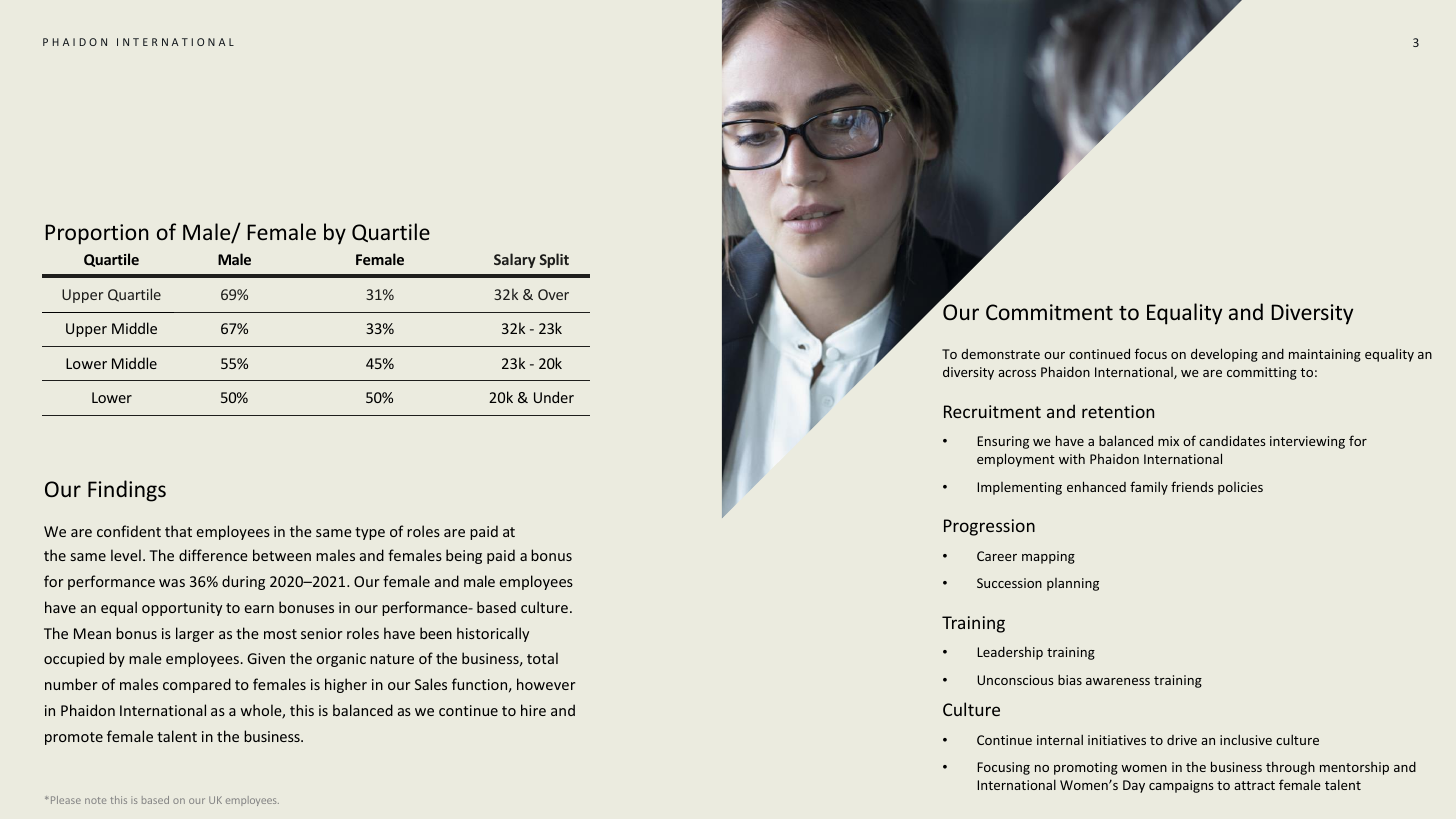 The image size is (1456, 819). Describe the element at coordinates (493, 634) in the document. I see `historically` at that location.
